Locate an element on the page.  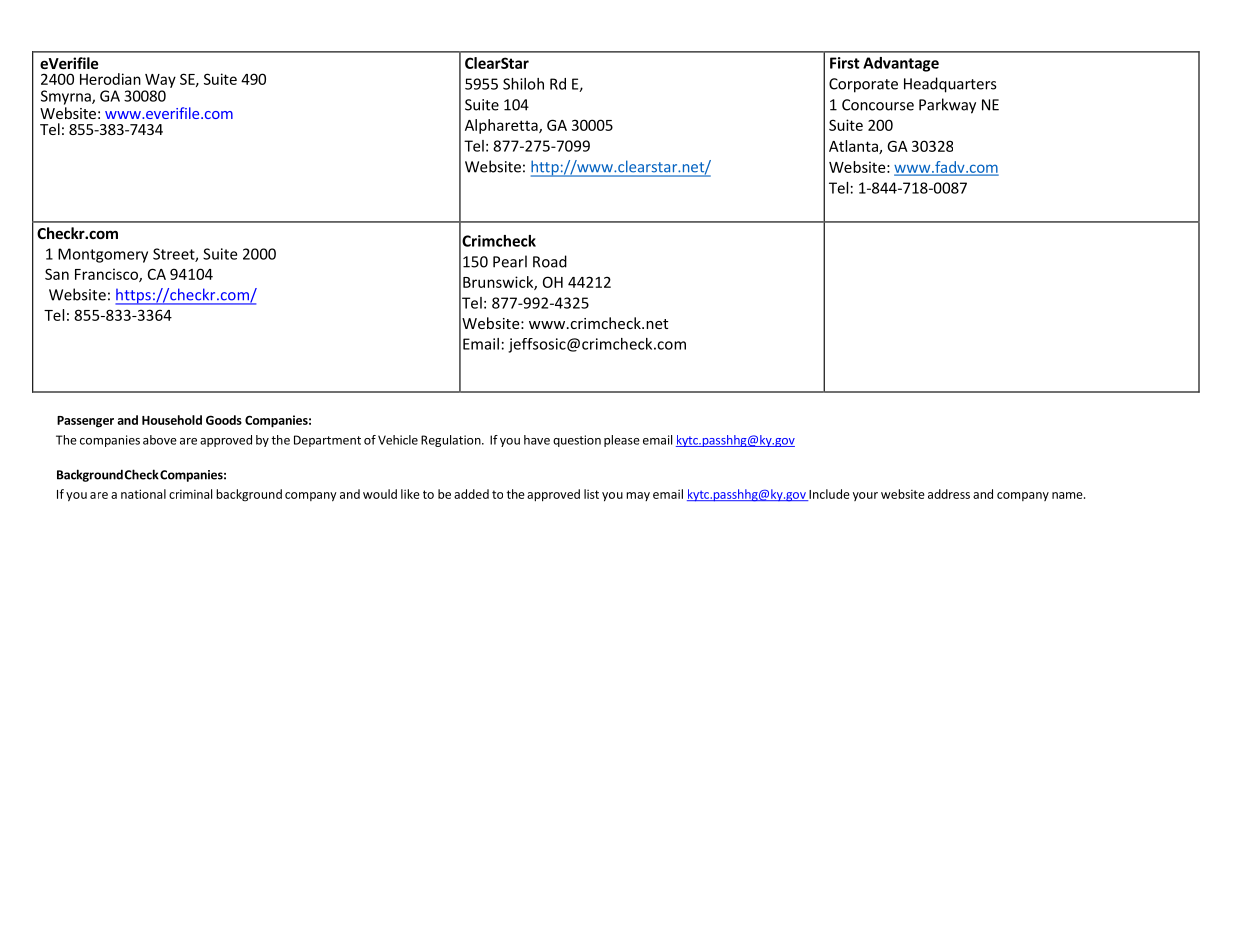
Road is located at coordinates (550, 261).
